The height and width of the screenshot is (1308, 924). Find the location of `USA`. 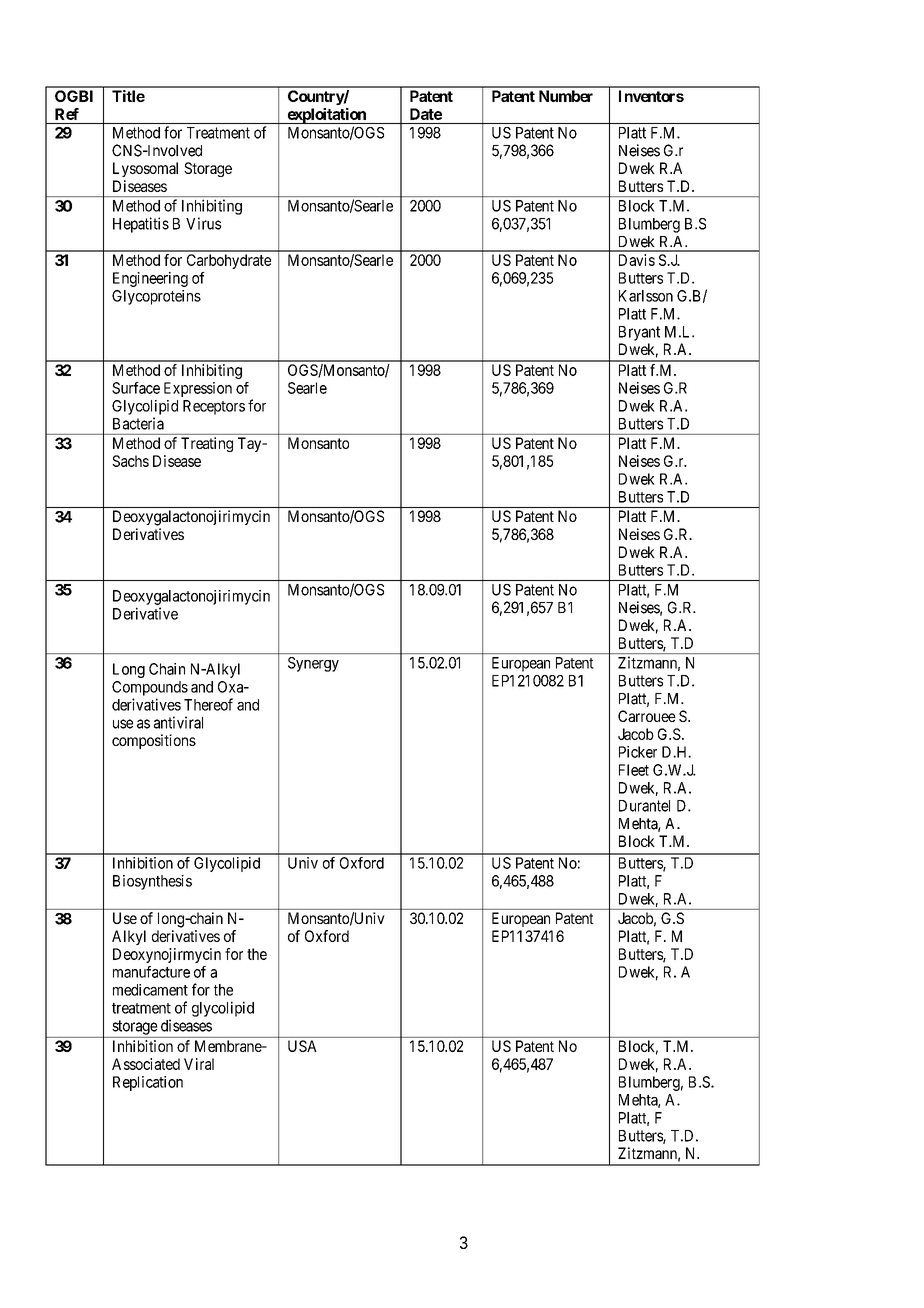

USA is located at coordinates (302, 1046).
